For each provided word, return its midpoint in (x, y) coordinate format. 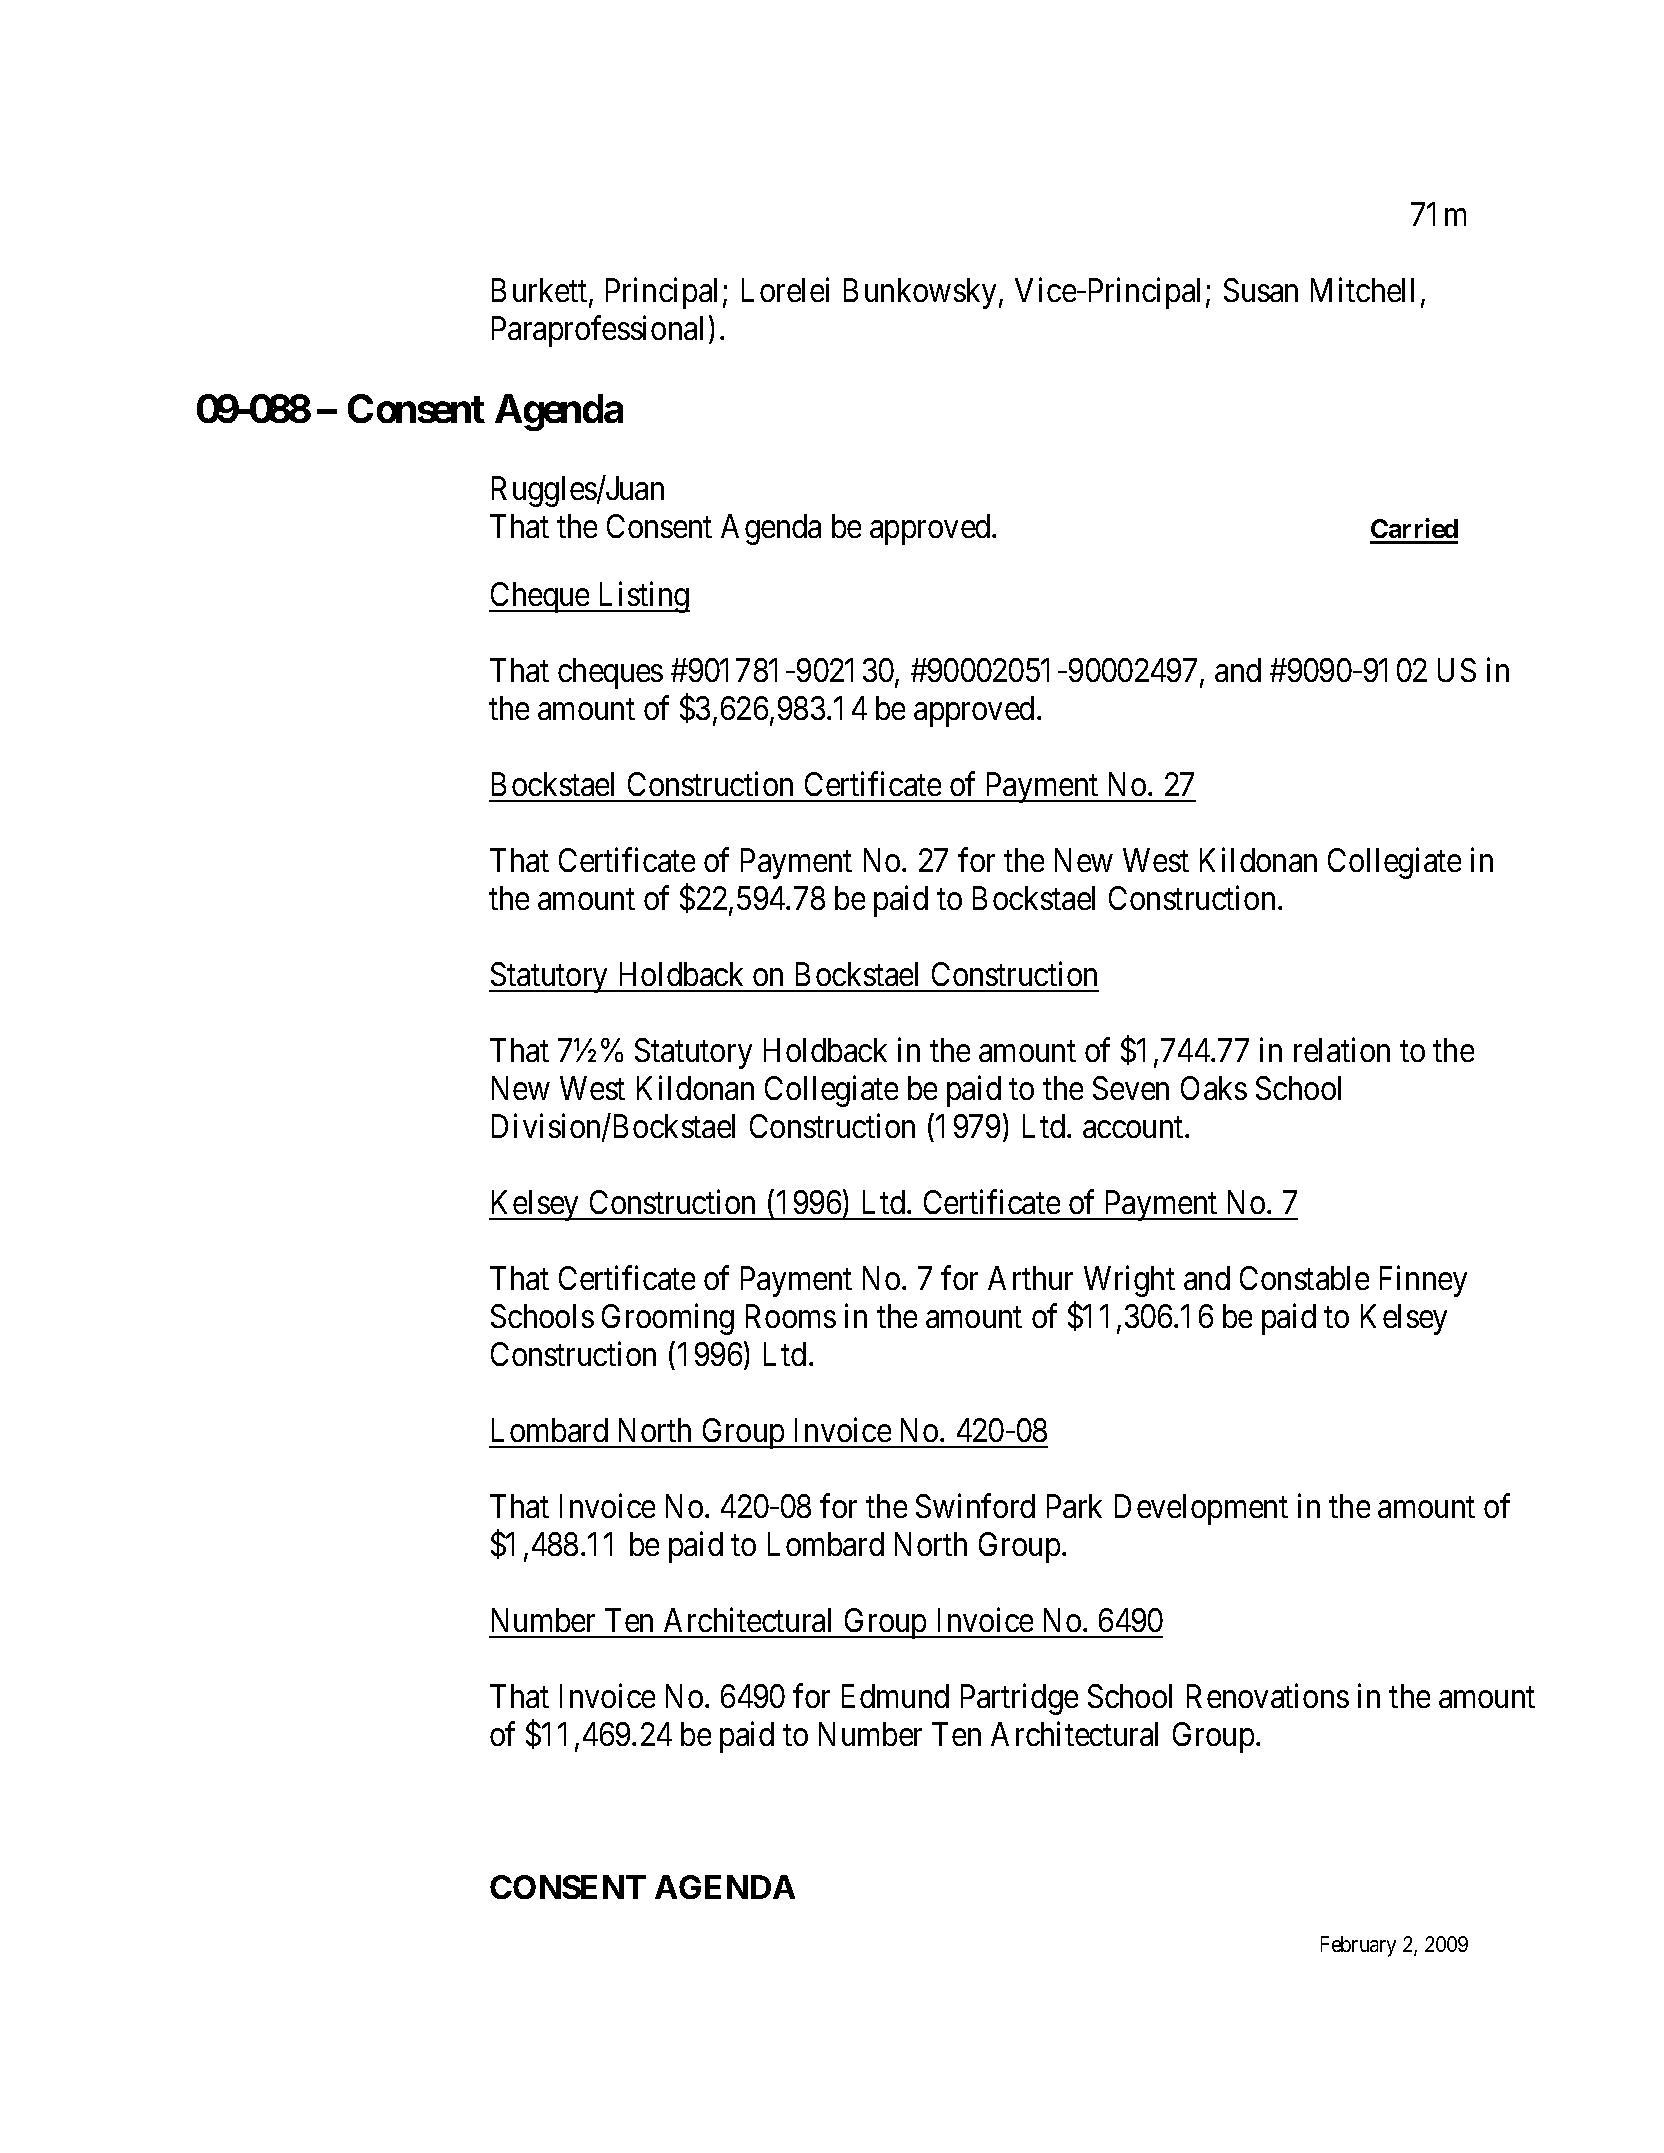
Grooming (668, 1319)
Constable (1304, 1278)
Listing (642, 597)
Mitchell (1362, 290)
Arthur (1030, 1278)
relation (1342, 1050)
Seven (1131, 1088)
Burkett (541, 291)
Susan (1261, 290)
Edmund (895, 1696)
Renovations (1268, 1696)
